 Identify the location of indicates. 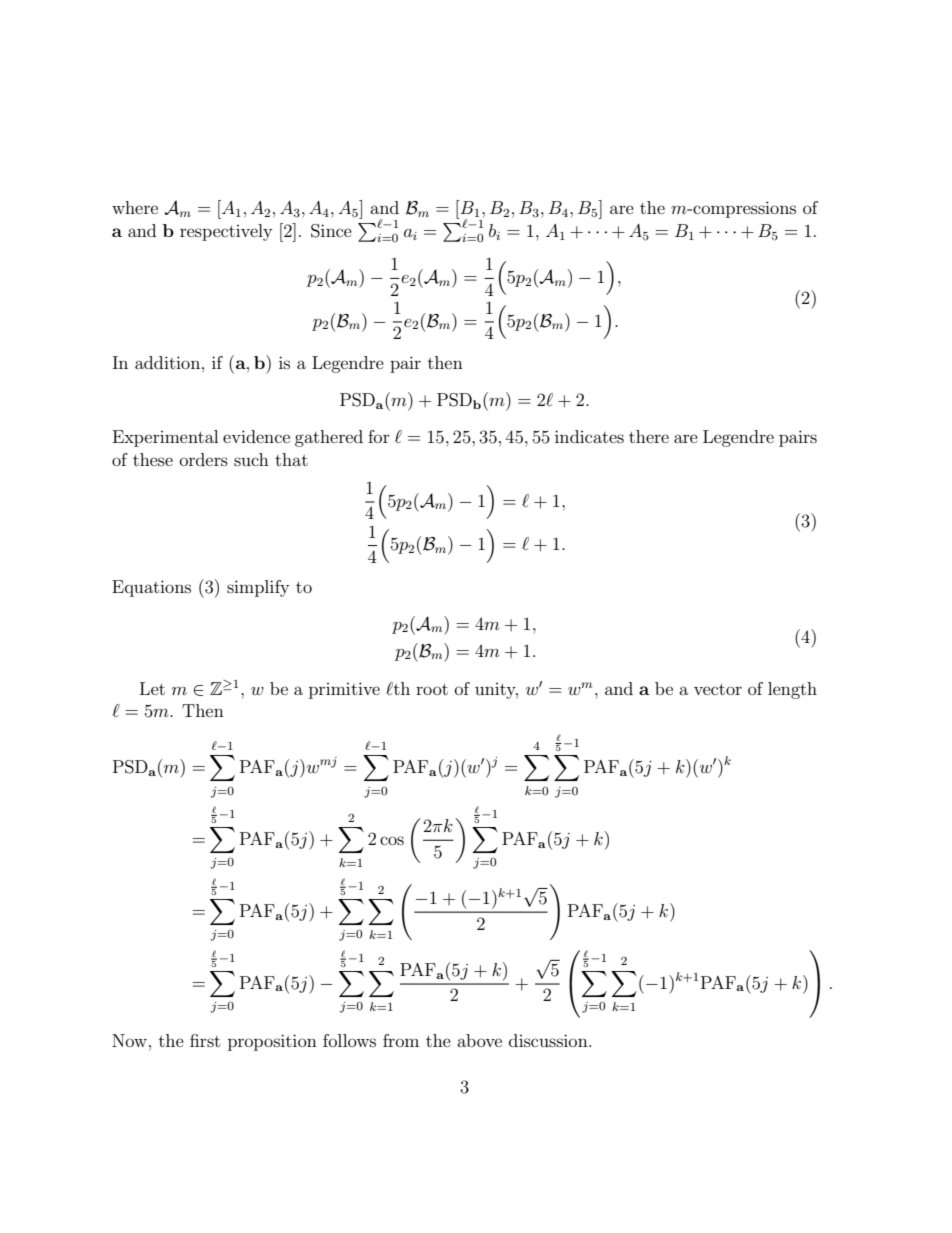
(589, 436).
